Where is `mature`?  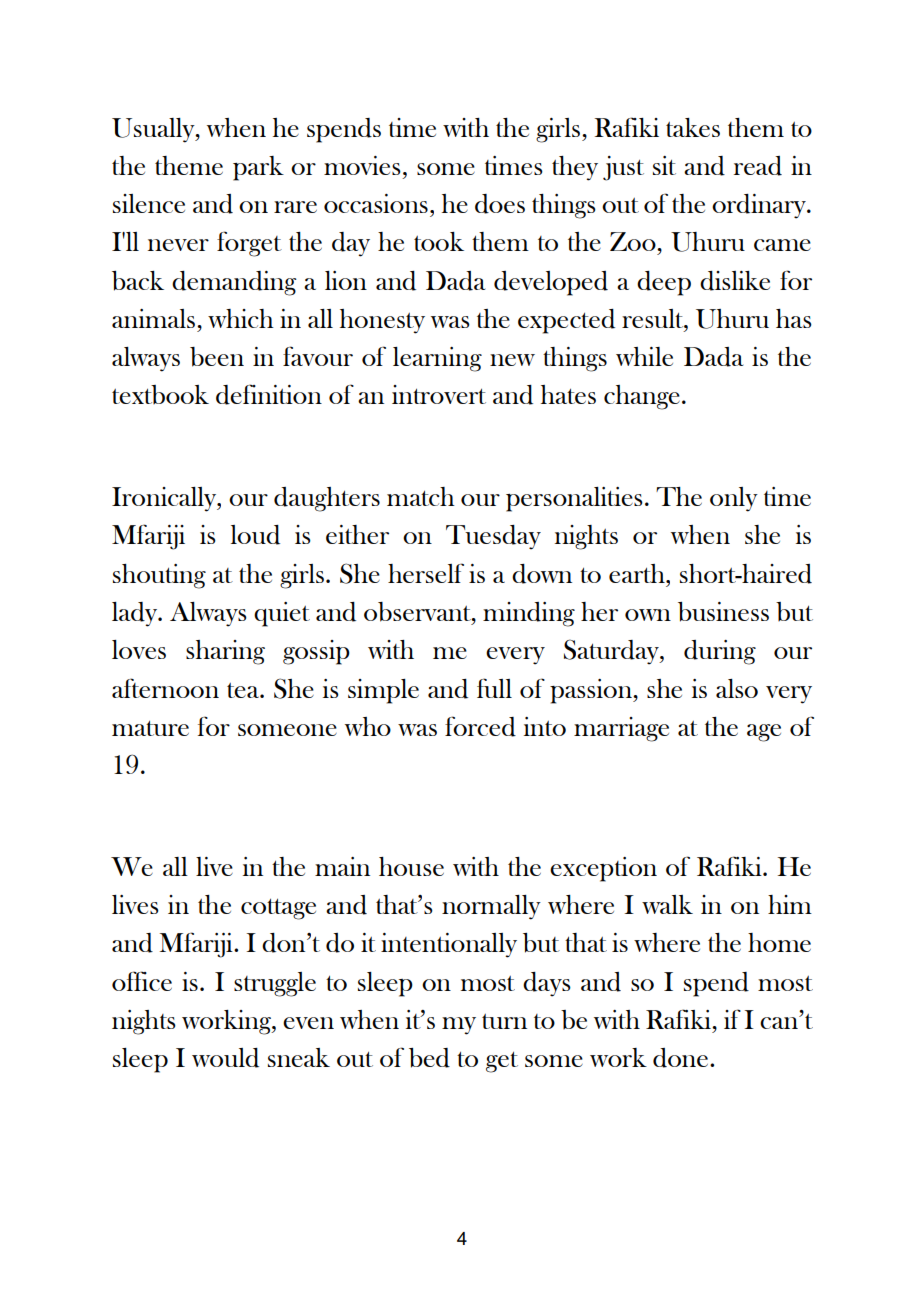 mature is located at coordinates (150, 728).
